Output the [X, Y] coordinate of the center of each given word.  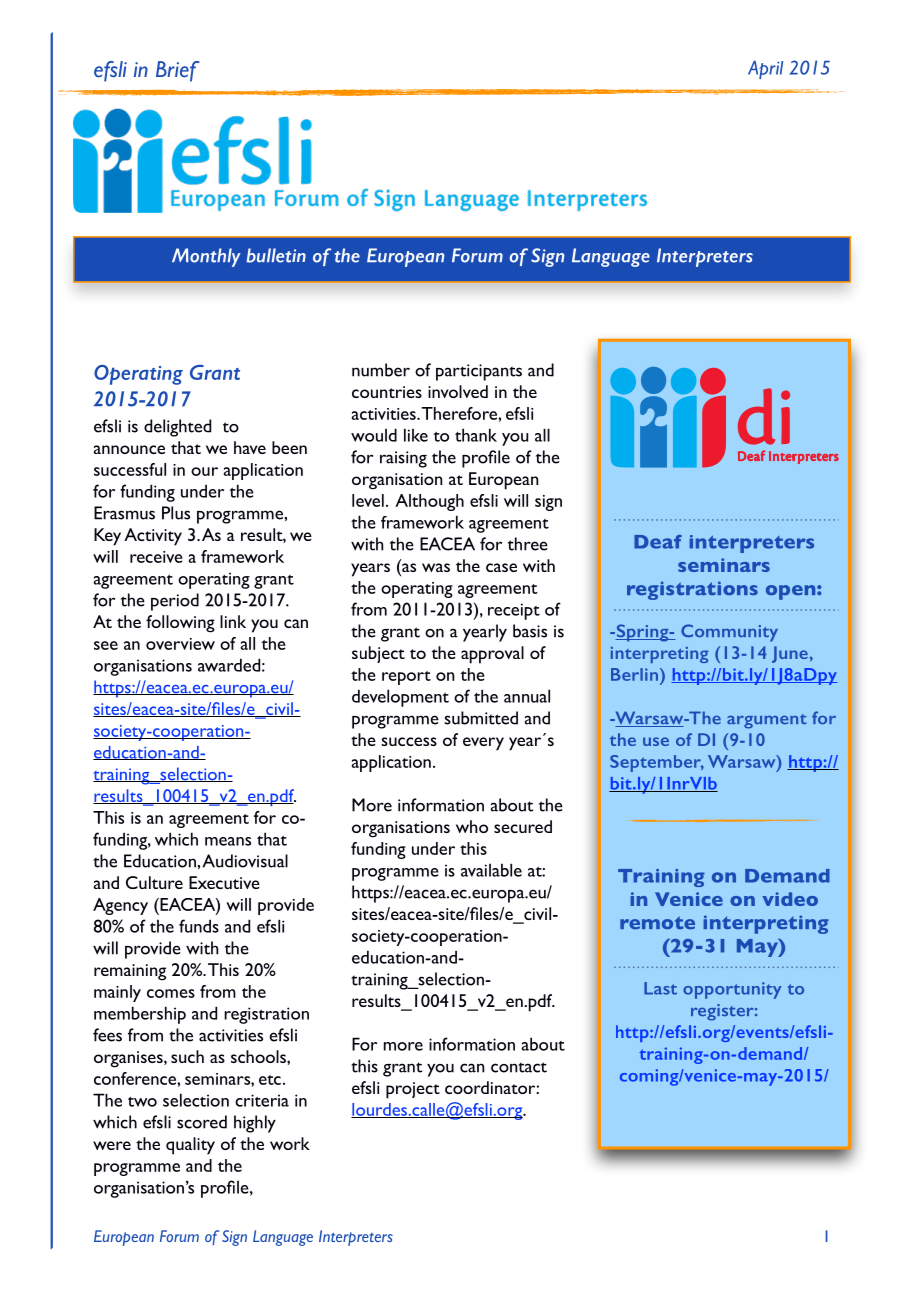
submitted [481, 718]
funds [199, 926]
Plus [176, 513]
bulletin [276, 255]
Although [429, 502]
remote [657, 922]
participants [479, 372]
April [765, 69]
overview [180, 644]
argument [767, 721]
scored [202, 1122]
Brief [177, 71]
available [491, 870]
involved [458, 391]
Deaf [658, 542]
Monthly [206, 257]
